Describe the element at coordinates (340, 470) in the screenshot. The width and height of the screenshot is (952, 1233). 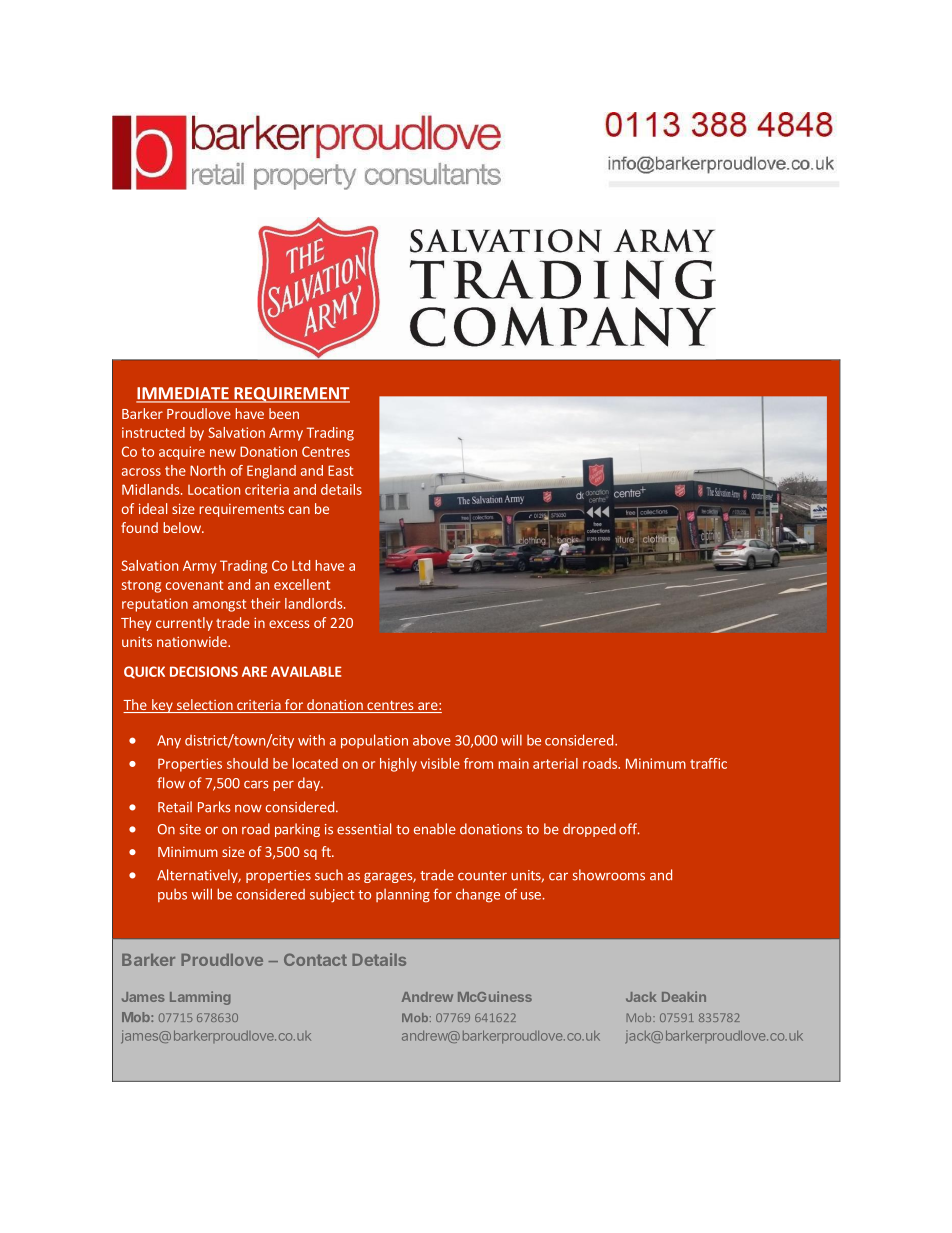
I see `East` at that location.
